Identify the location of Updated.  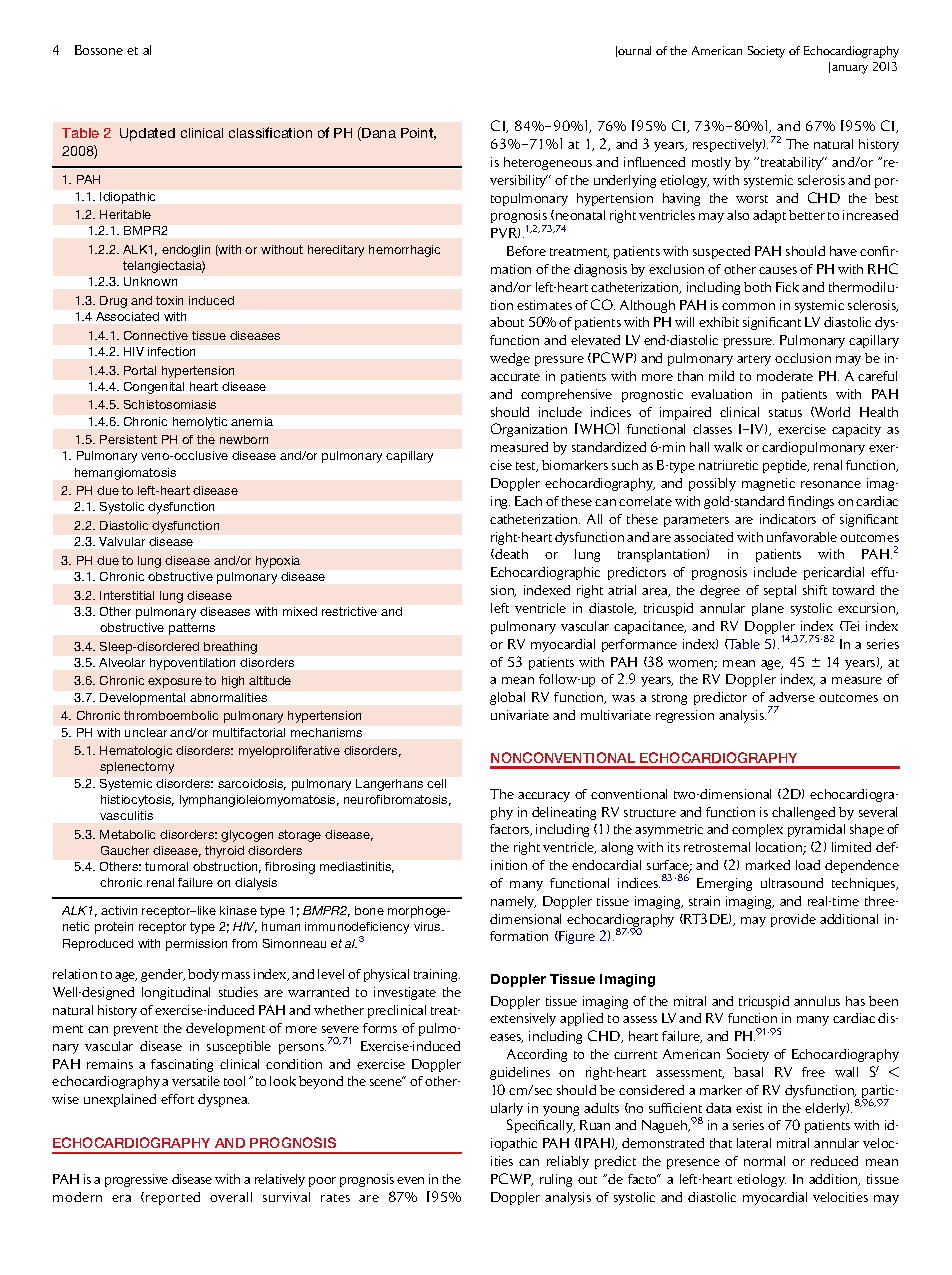
(147, 134).
